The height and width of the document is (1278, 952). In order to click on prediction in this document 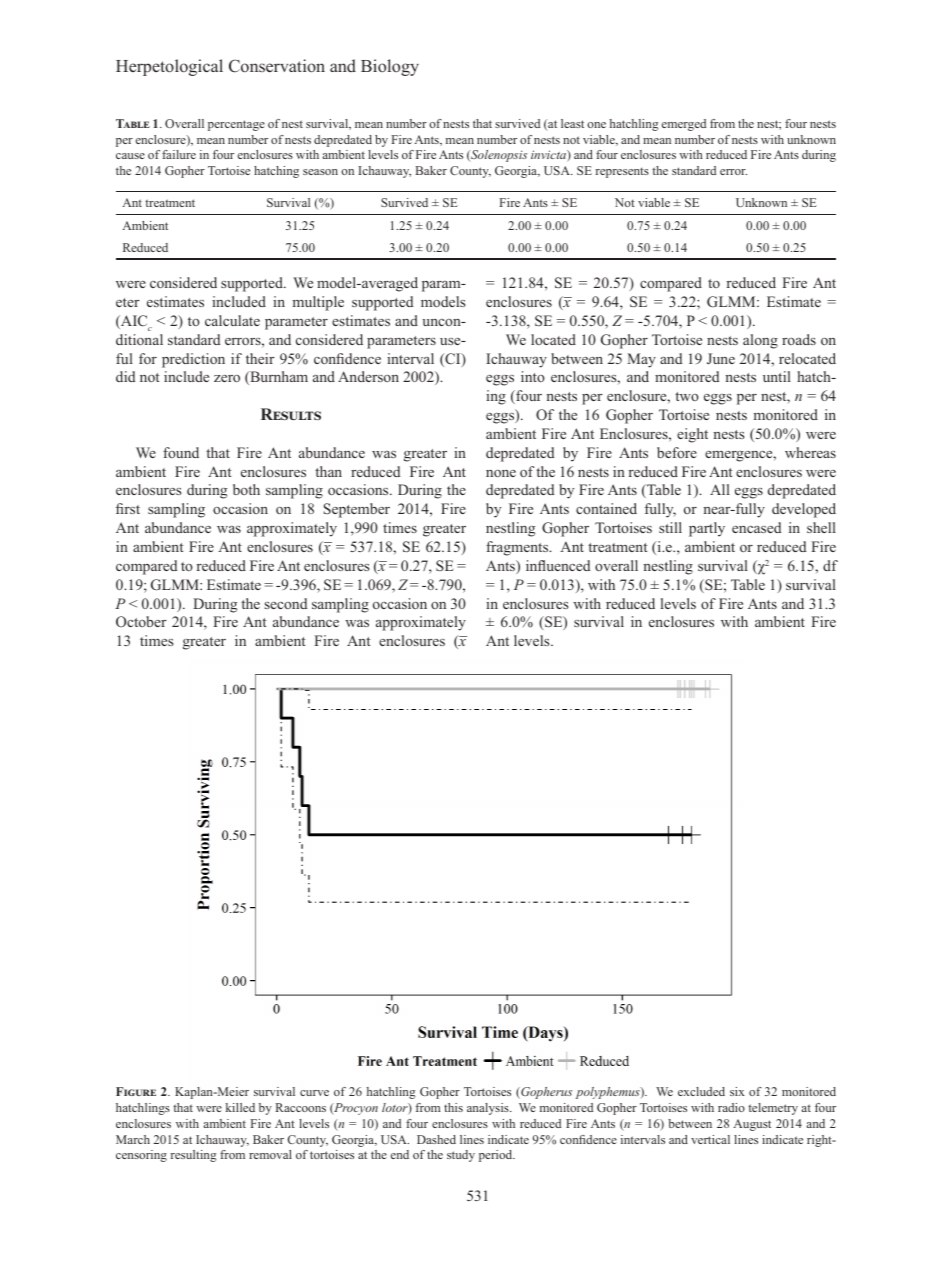, I will do `click(193, 360)`.
